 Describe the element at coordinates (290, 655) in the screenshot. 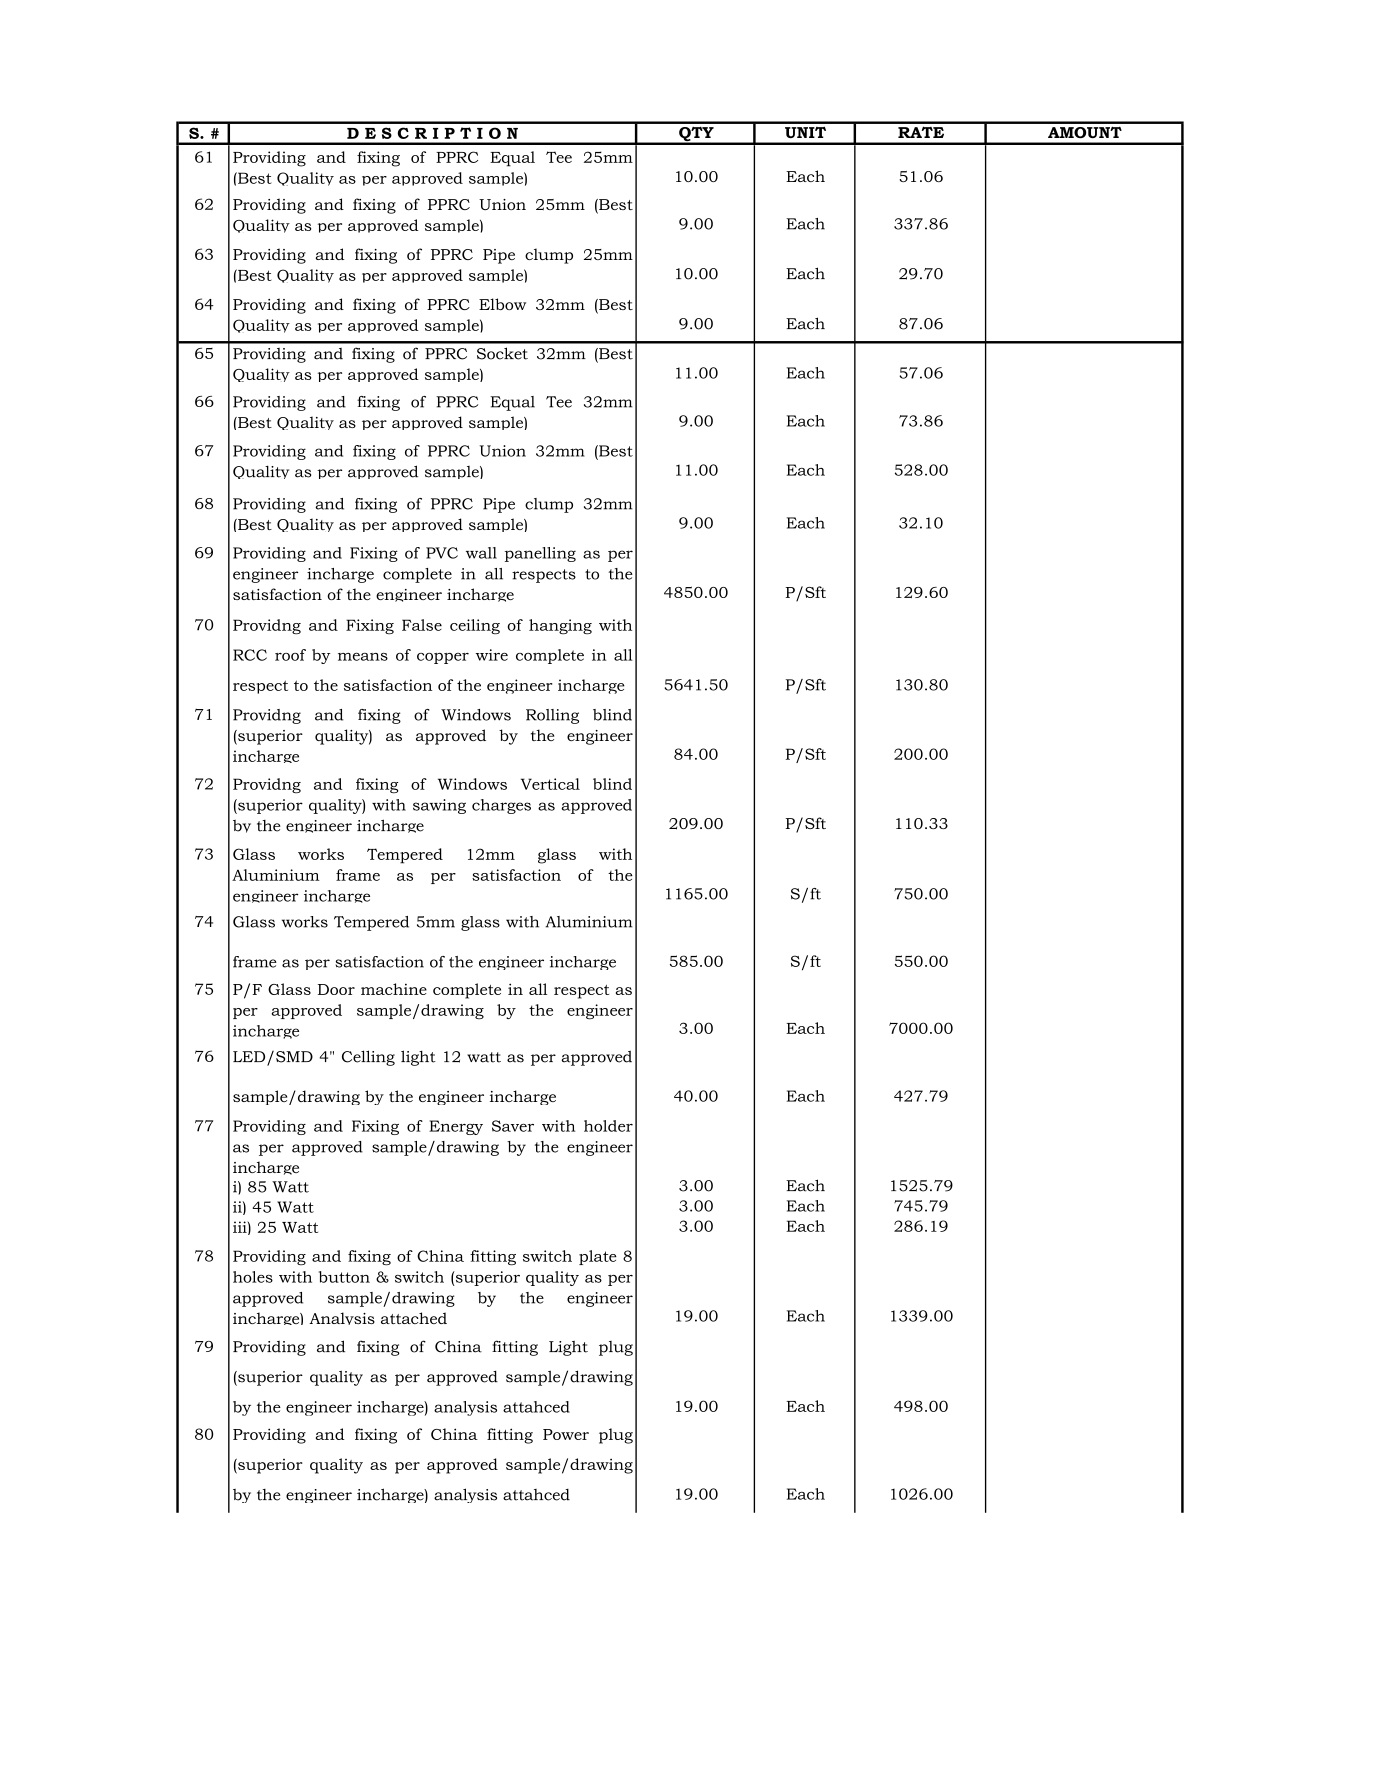

I see `roof` at that location.
